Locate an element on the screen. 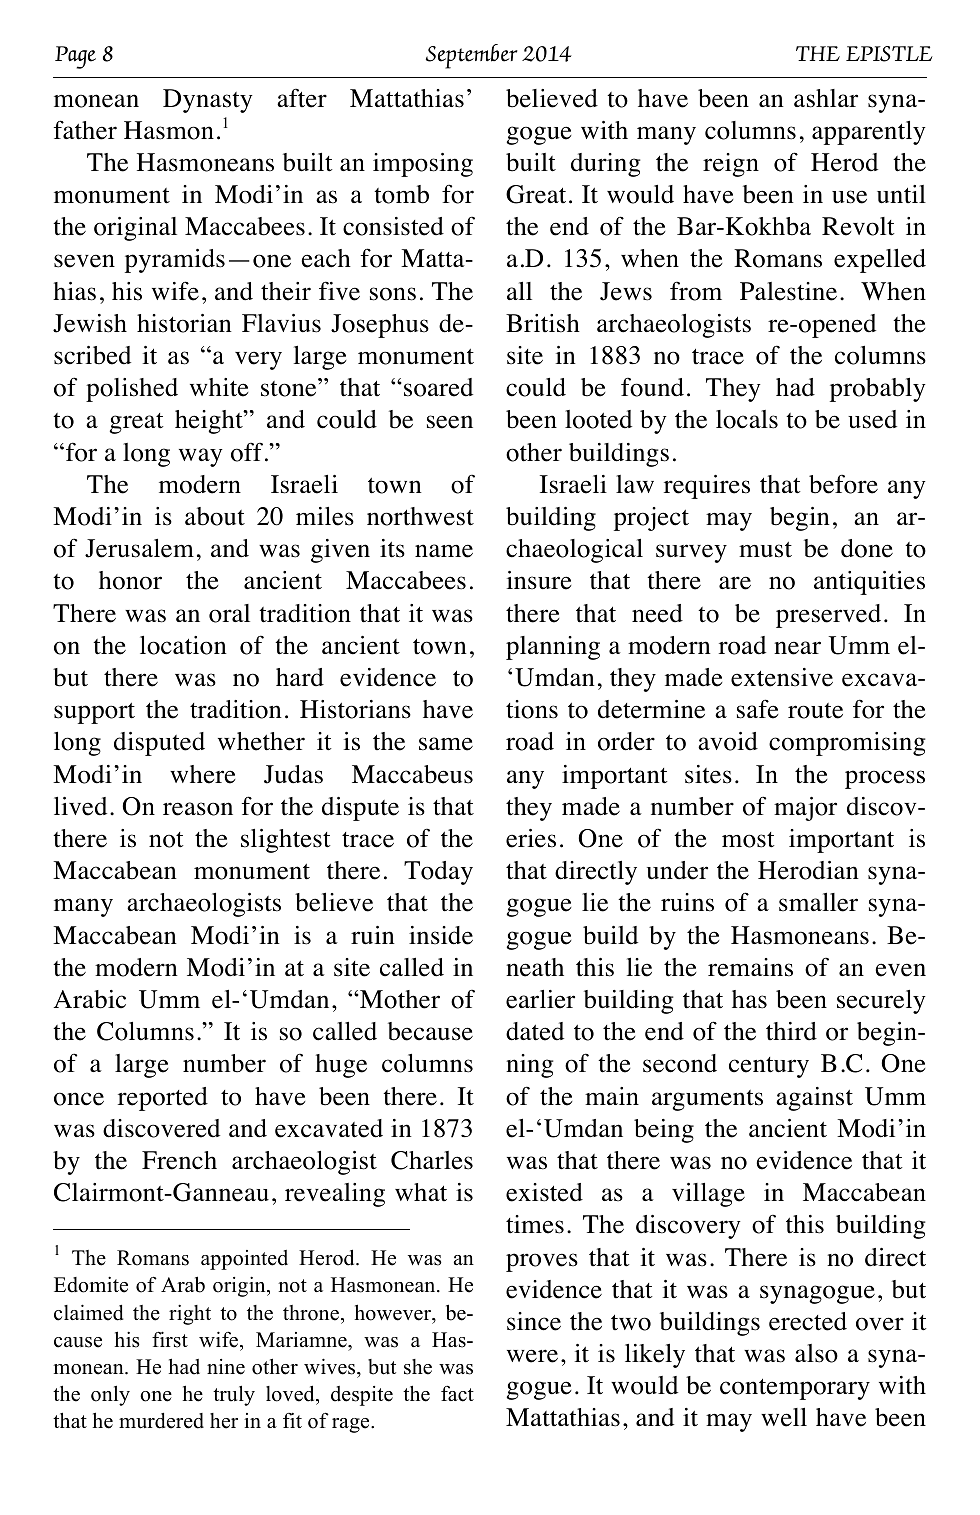 Image resolution: width=980 pixels, height=1515 pixels. reported is located at coordinates (163, 1099).
